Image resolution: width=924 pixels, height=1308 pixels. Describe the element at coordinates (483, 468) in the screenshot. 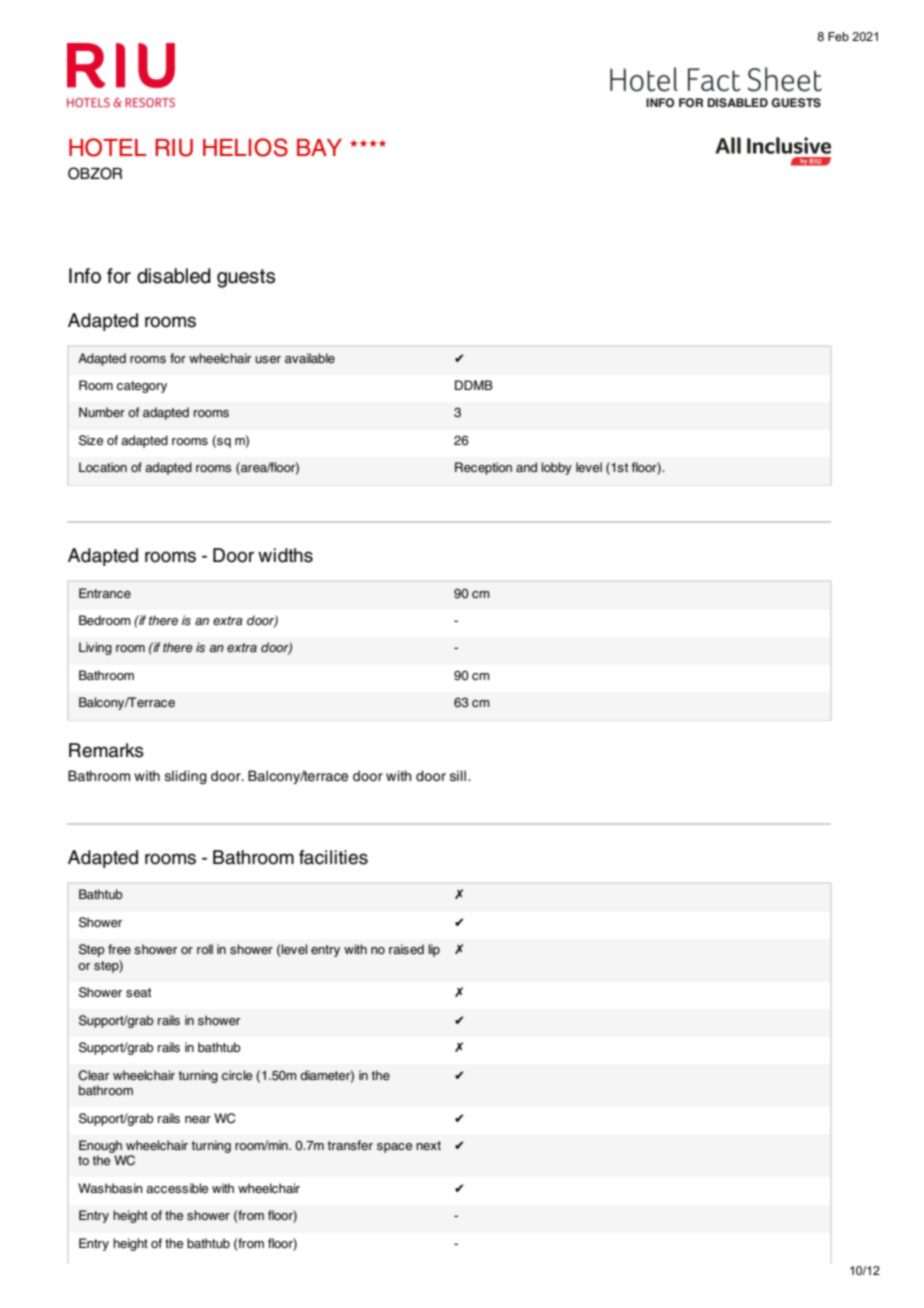

I see `Reception` at that location.
